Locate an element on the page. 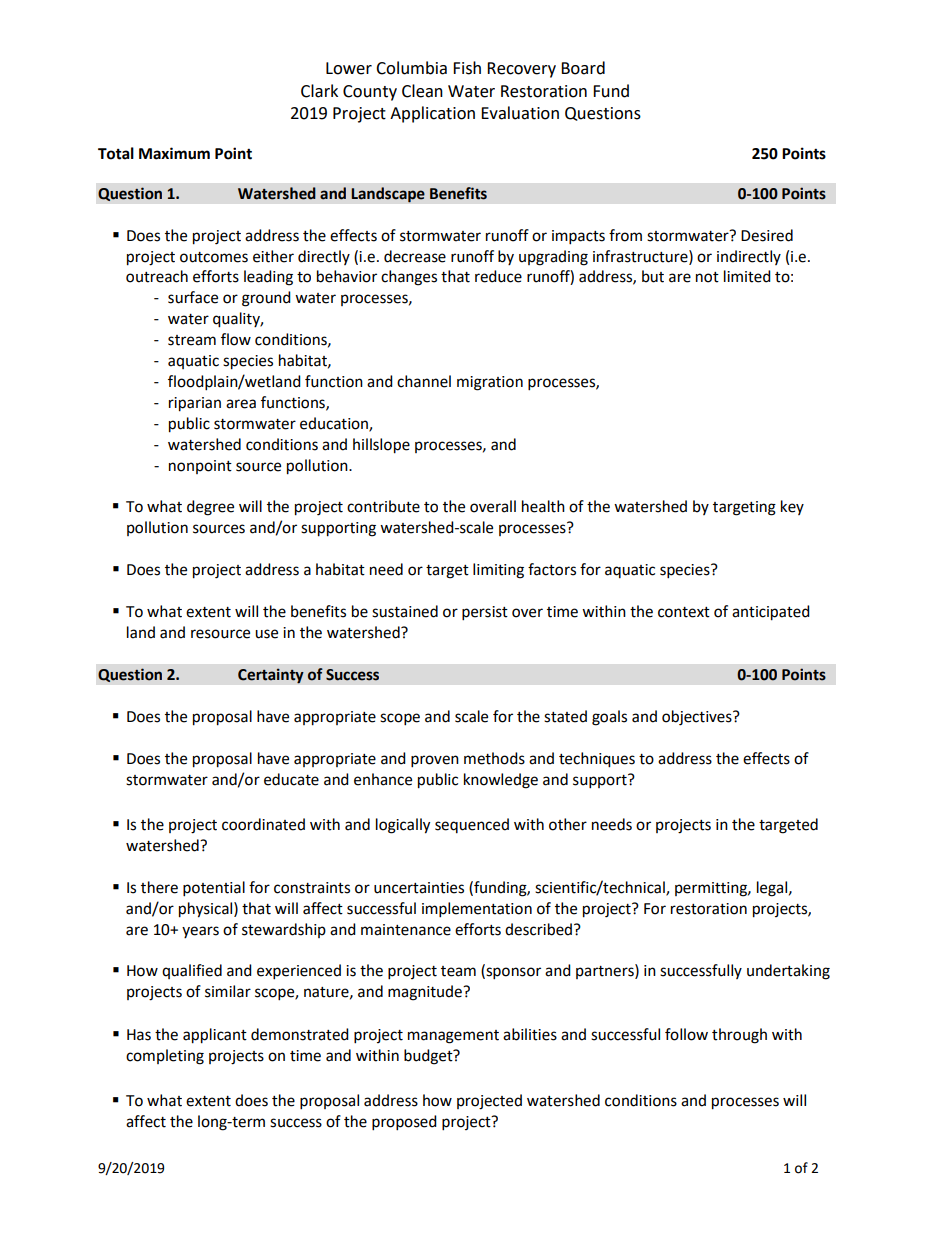 The width and height of the document is (952, 1233). potential is located at coordinates (214, 889).
